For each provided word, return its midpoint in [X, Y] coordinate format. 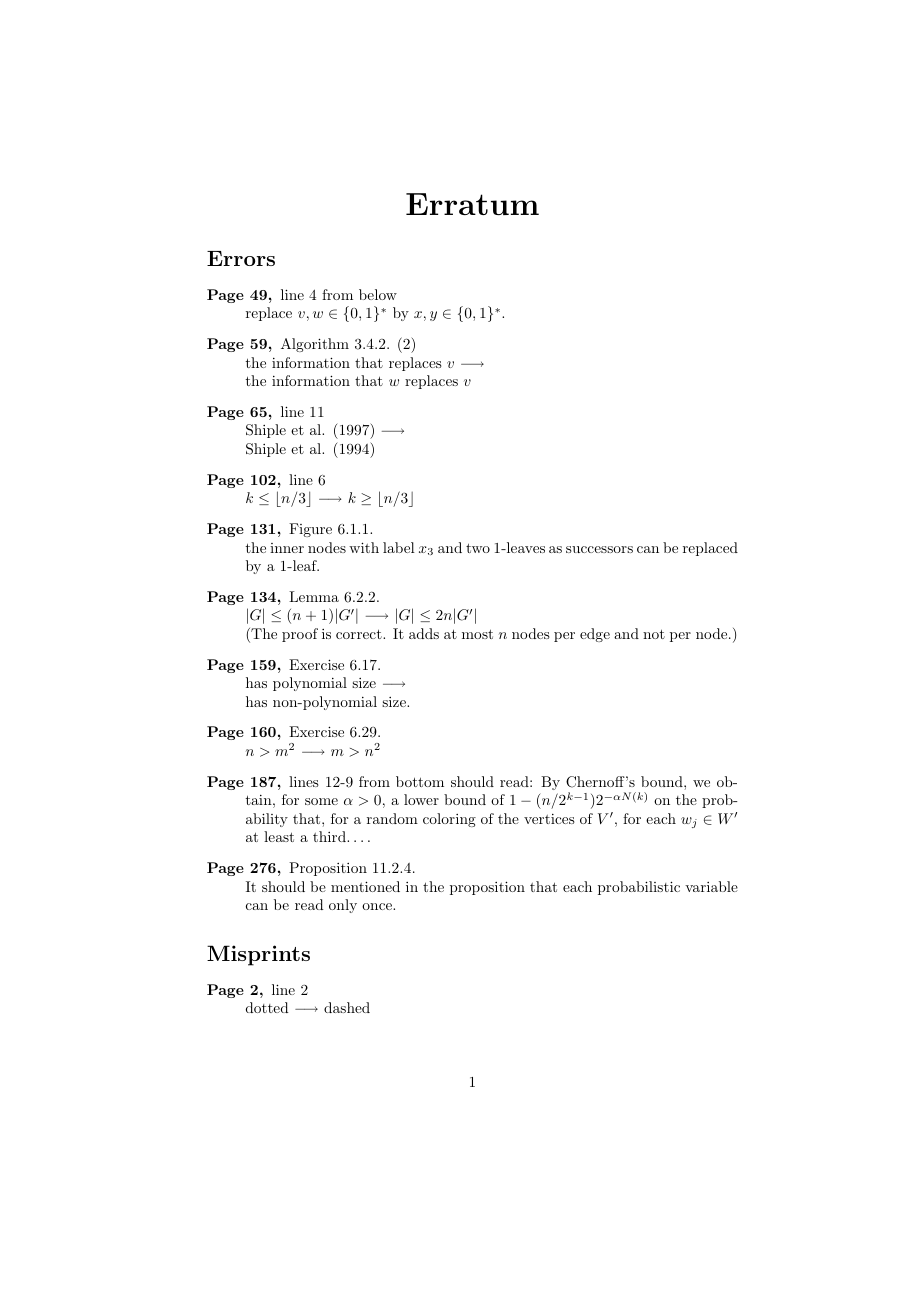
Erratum [472, 204]
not [654, 634]
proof [300, 635]
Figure [310, 530]
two [478, 548]
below [378, 294]
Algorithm [315, 345]
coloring [449, 820]
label [399, 547]
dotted [267, 1007]
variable [711, 886]
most [477, 634]
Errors [241, 258]
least [279, 836]
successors [599, 549]
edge [595, 635]
